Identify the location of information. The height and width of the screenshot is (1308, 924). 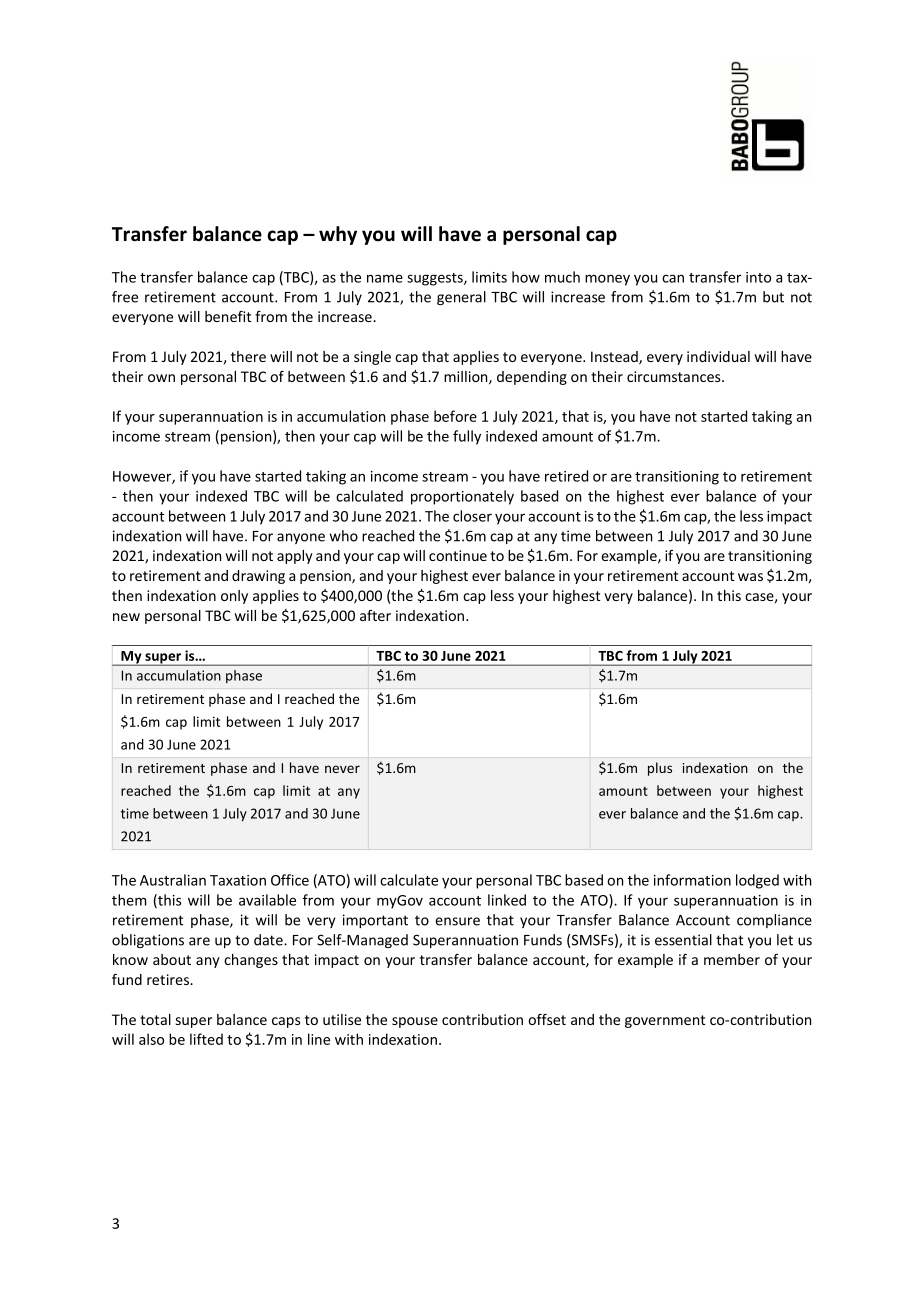
(692, 880).
